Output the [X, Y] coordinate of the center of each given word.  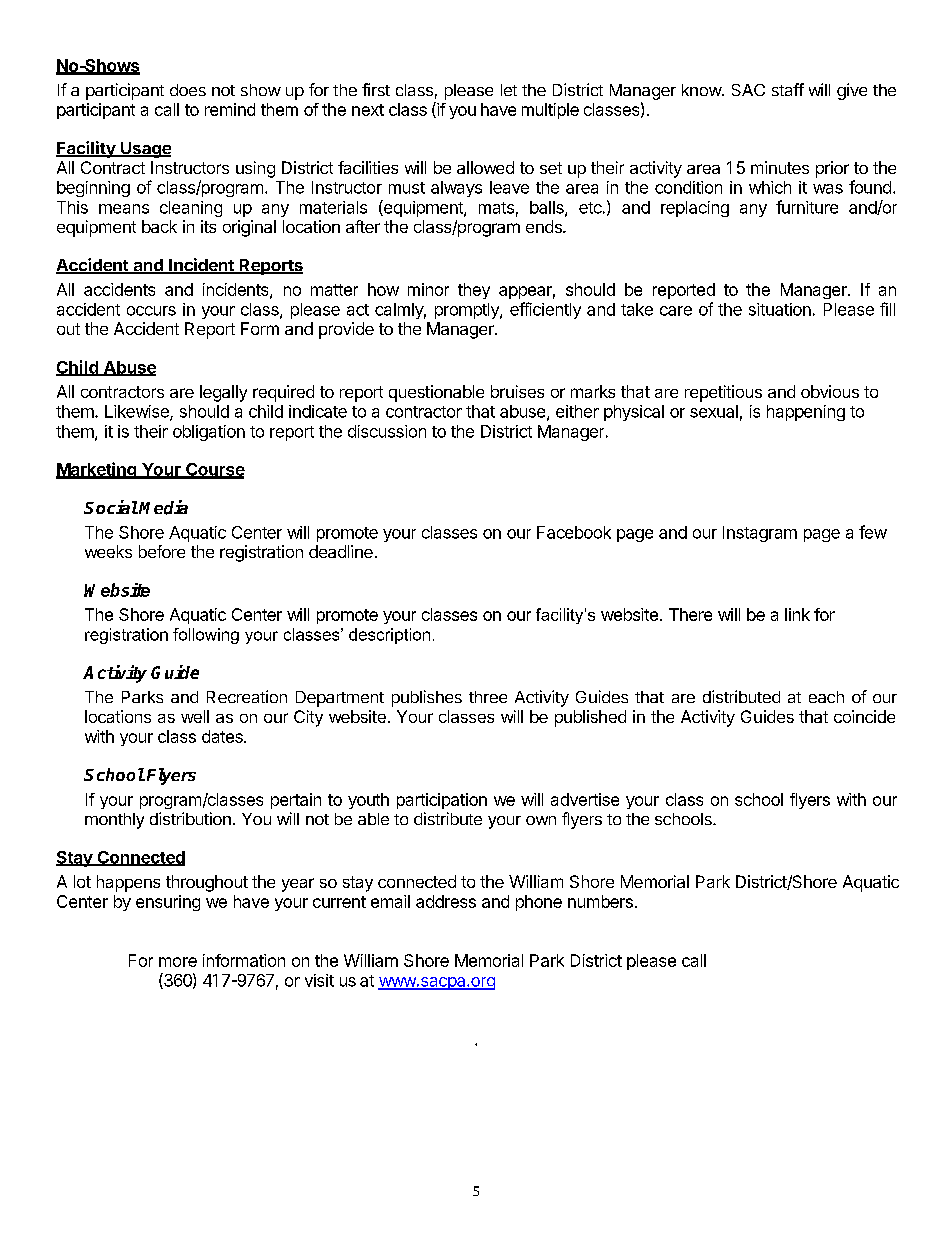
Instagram [760, 534]
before [162, 551]
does [188, 90]
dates [223, 736]
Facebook [574, 532]
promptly [468, 311]
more [178, 962]
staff [788, 89]
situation [780, 309]
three [488, 697]
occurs [151, 311]
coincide [864, 716]
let [509, 90]
